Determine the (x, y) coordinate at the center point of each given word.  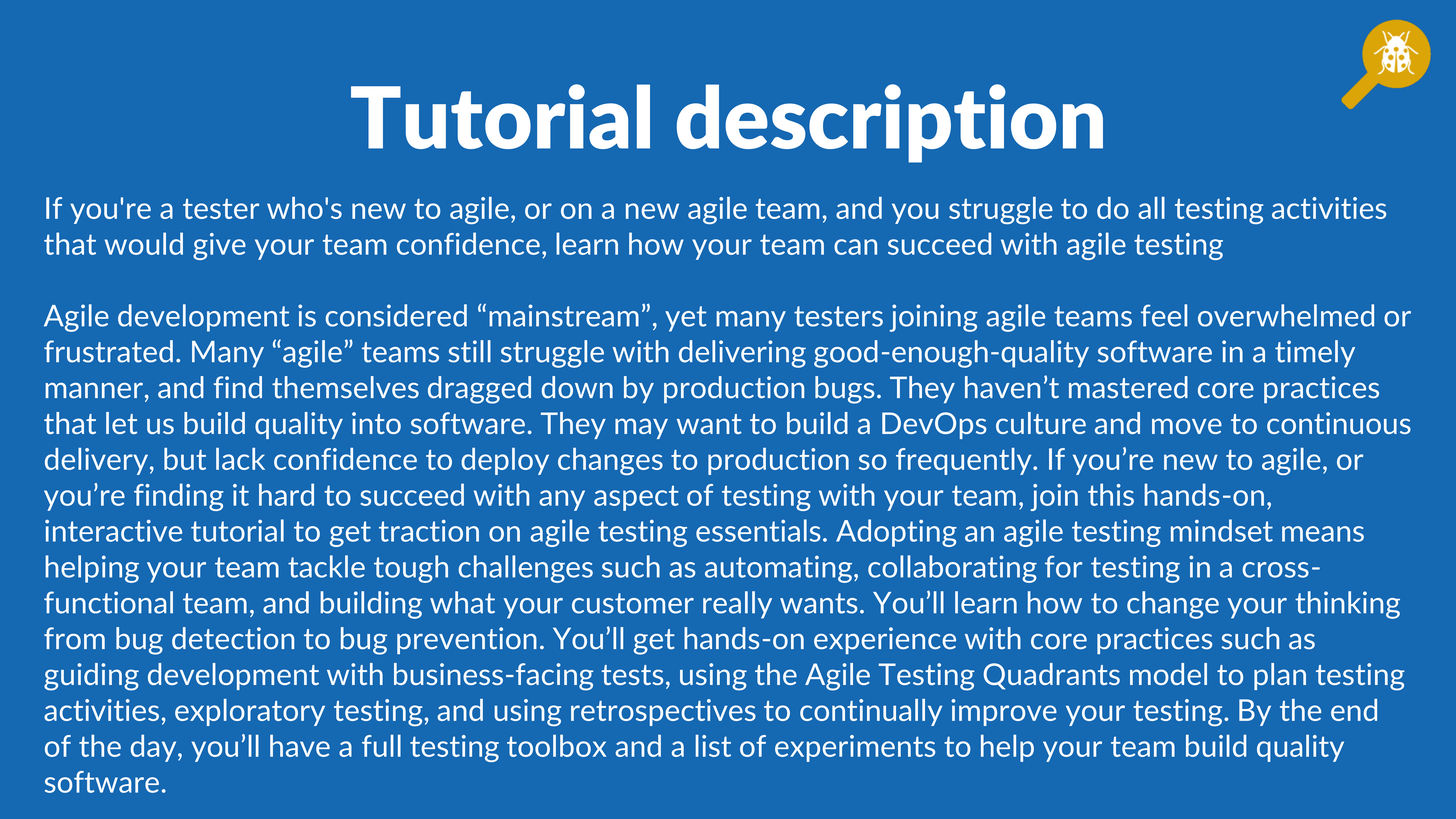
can (855, 247)
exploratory (250, 712)
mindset (1222, 530)
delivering (742, 354)
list (713, 745)
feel (1164, 315)
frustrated (108, 351)
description (890, 123)
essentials (758, 530)
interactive (113, 531)
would (144, 243)
